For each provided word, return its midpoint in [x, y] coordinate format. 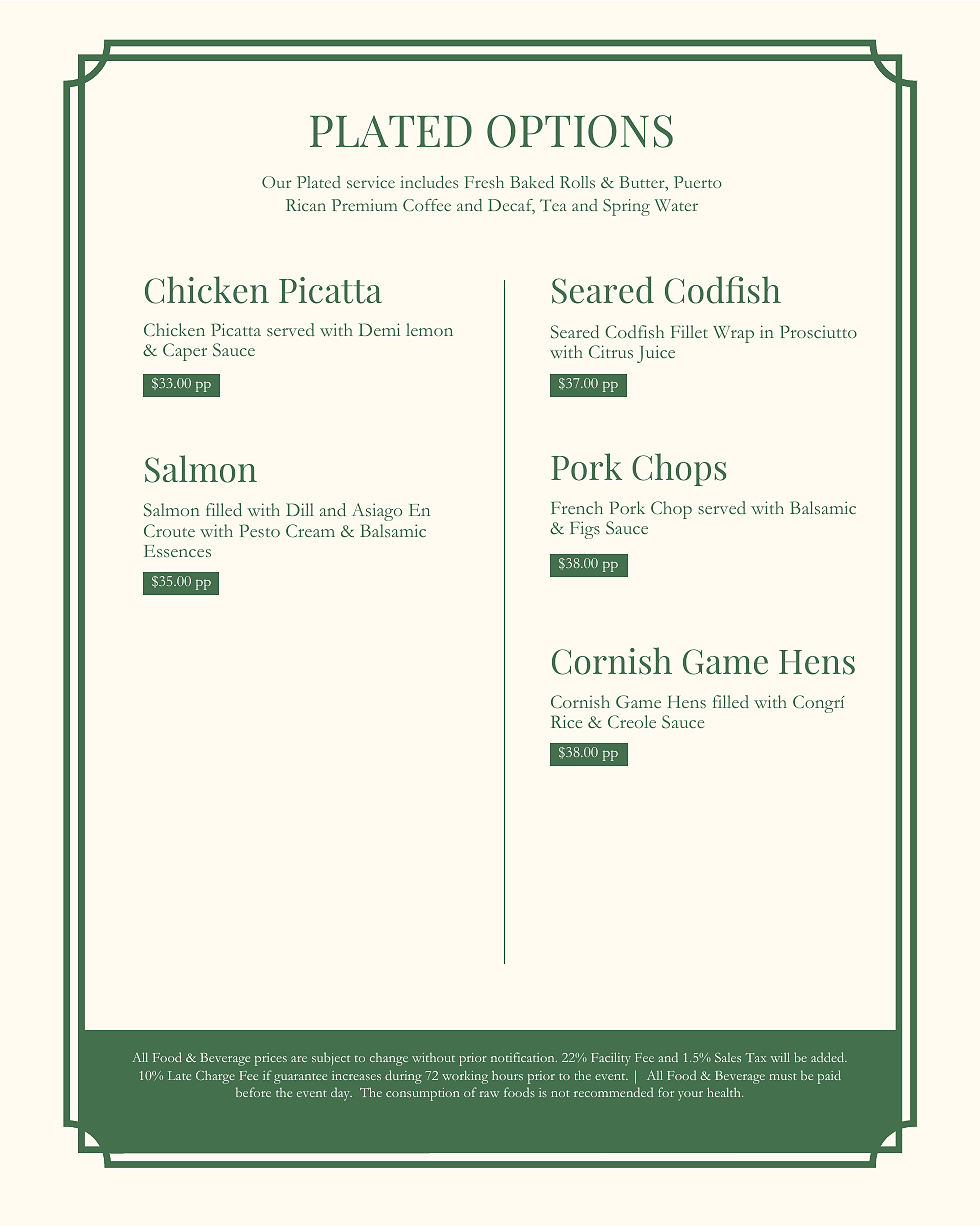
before [253, 1092]
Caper [185, 352]
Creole [632, 721]
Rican [306, 205]
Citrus [611, 351]
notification [524, 1057]
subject [331, 1058]
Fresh [484, 182]
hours [507, 1075]
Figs [585, 530]
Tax [755, 1057]
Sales [728, 1057]
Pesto [260, 530]
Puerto [698, 182]
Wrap [733, 334]
